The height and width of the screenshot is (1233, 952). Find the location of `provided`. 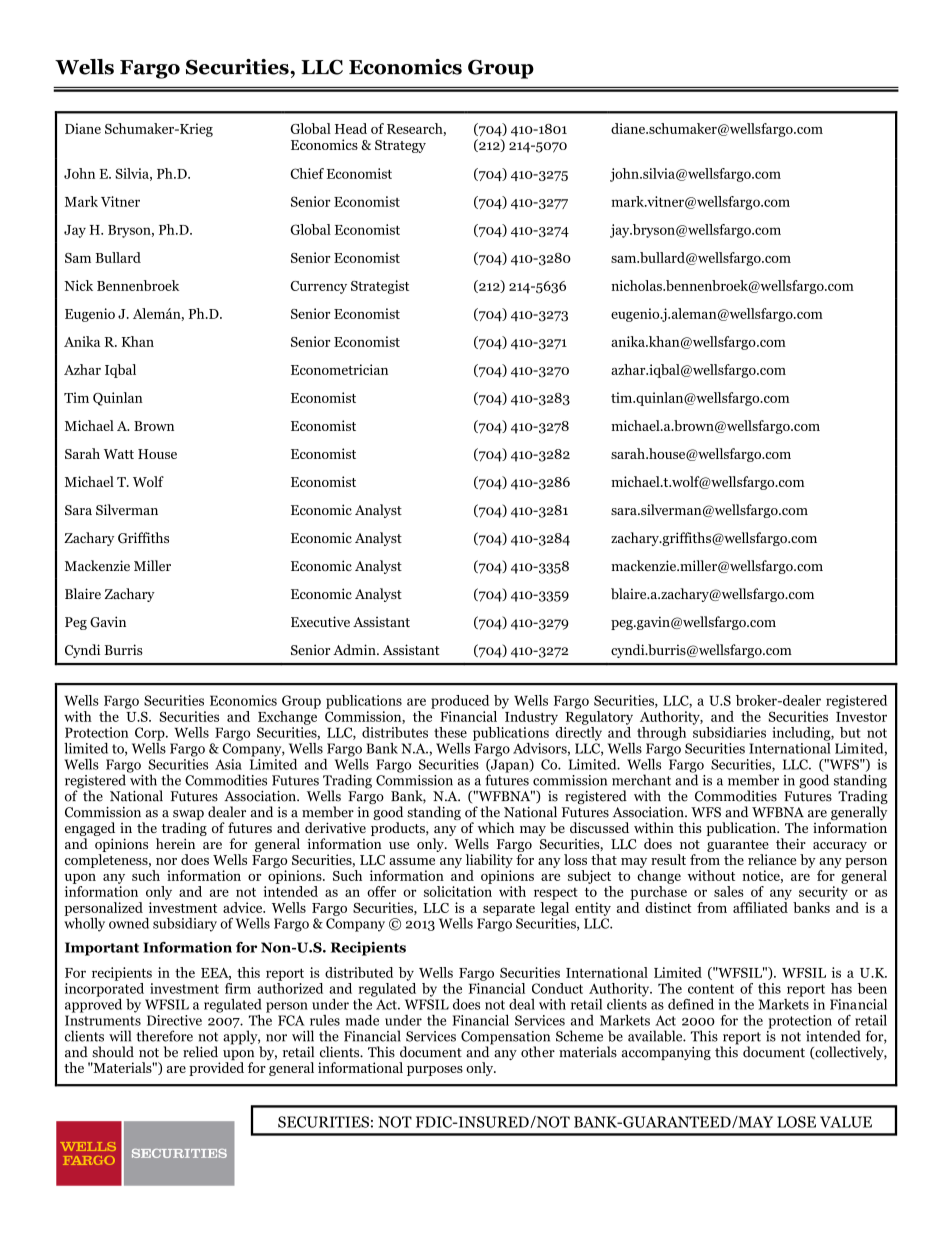

provided is located at coordinates (216, 1069).
